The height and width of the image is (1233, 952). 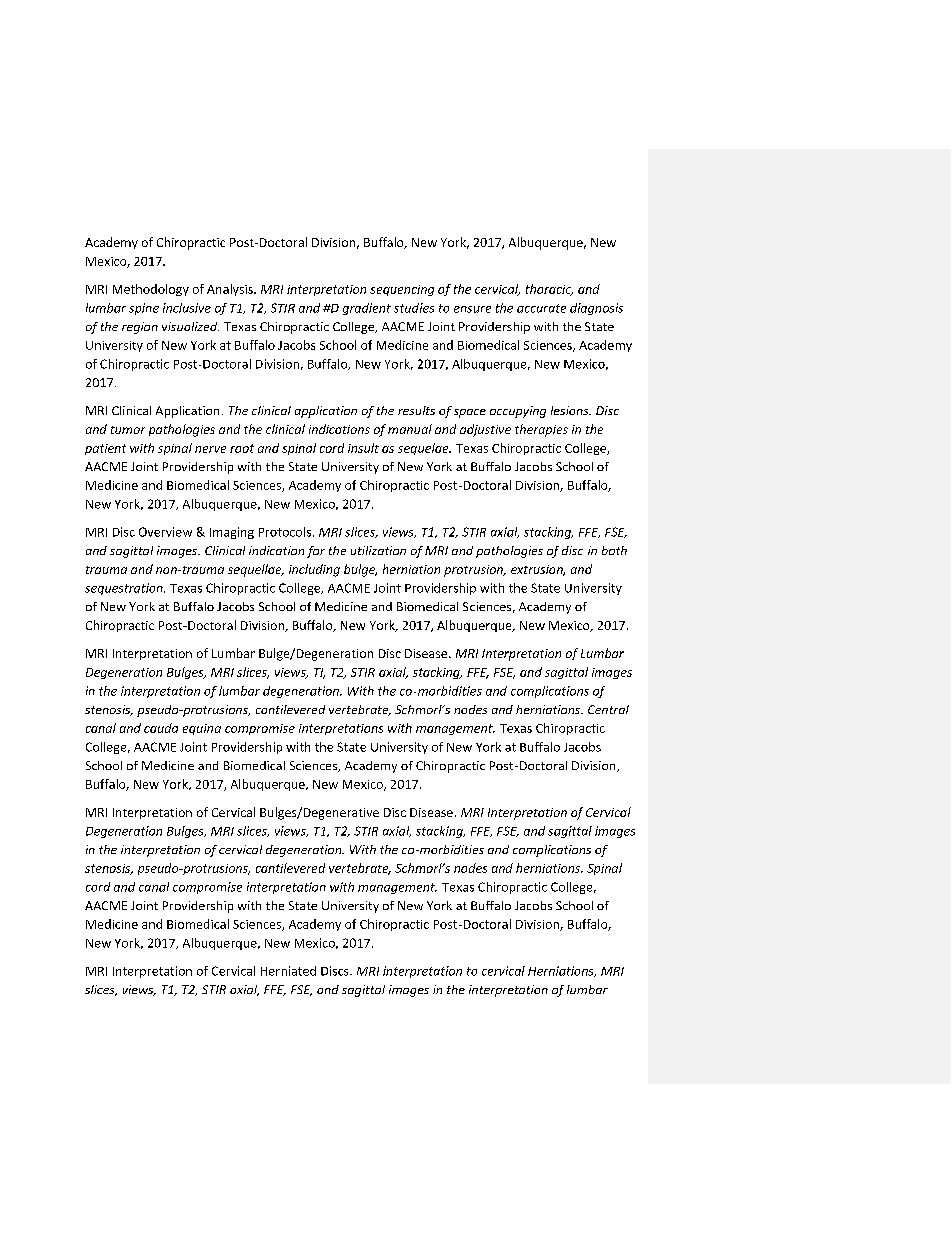 What do you see at coordinates (314, 570) in the image?
I see `including` at bounding box center [314, 570].
